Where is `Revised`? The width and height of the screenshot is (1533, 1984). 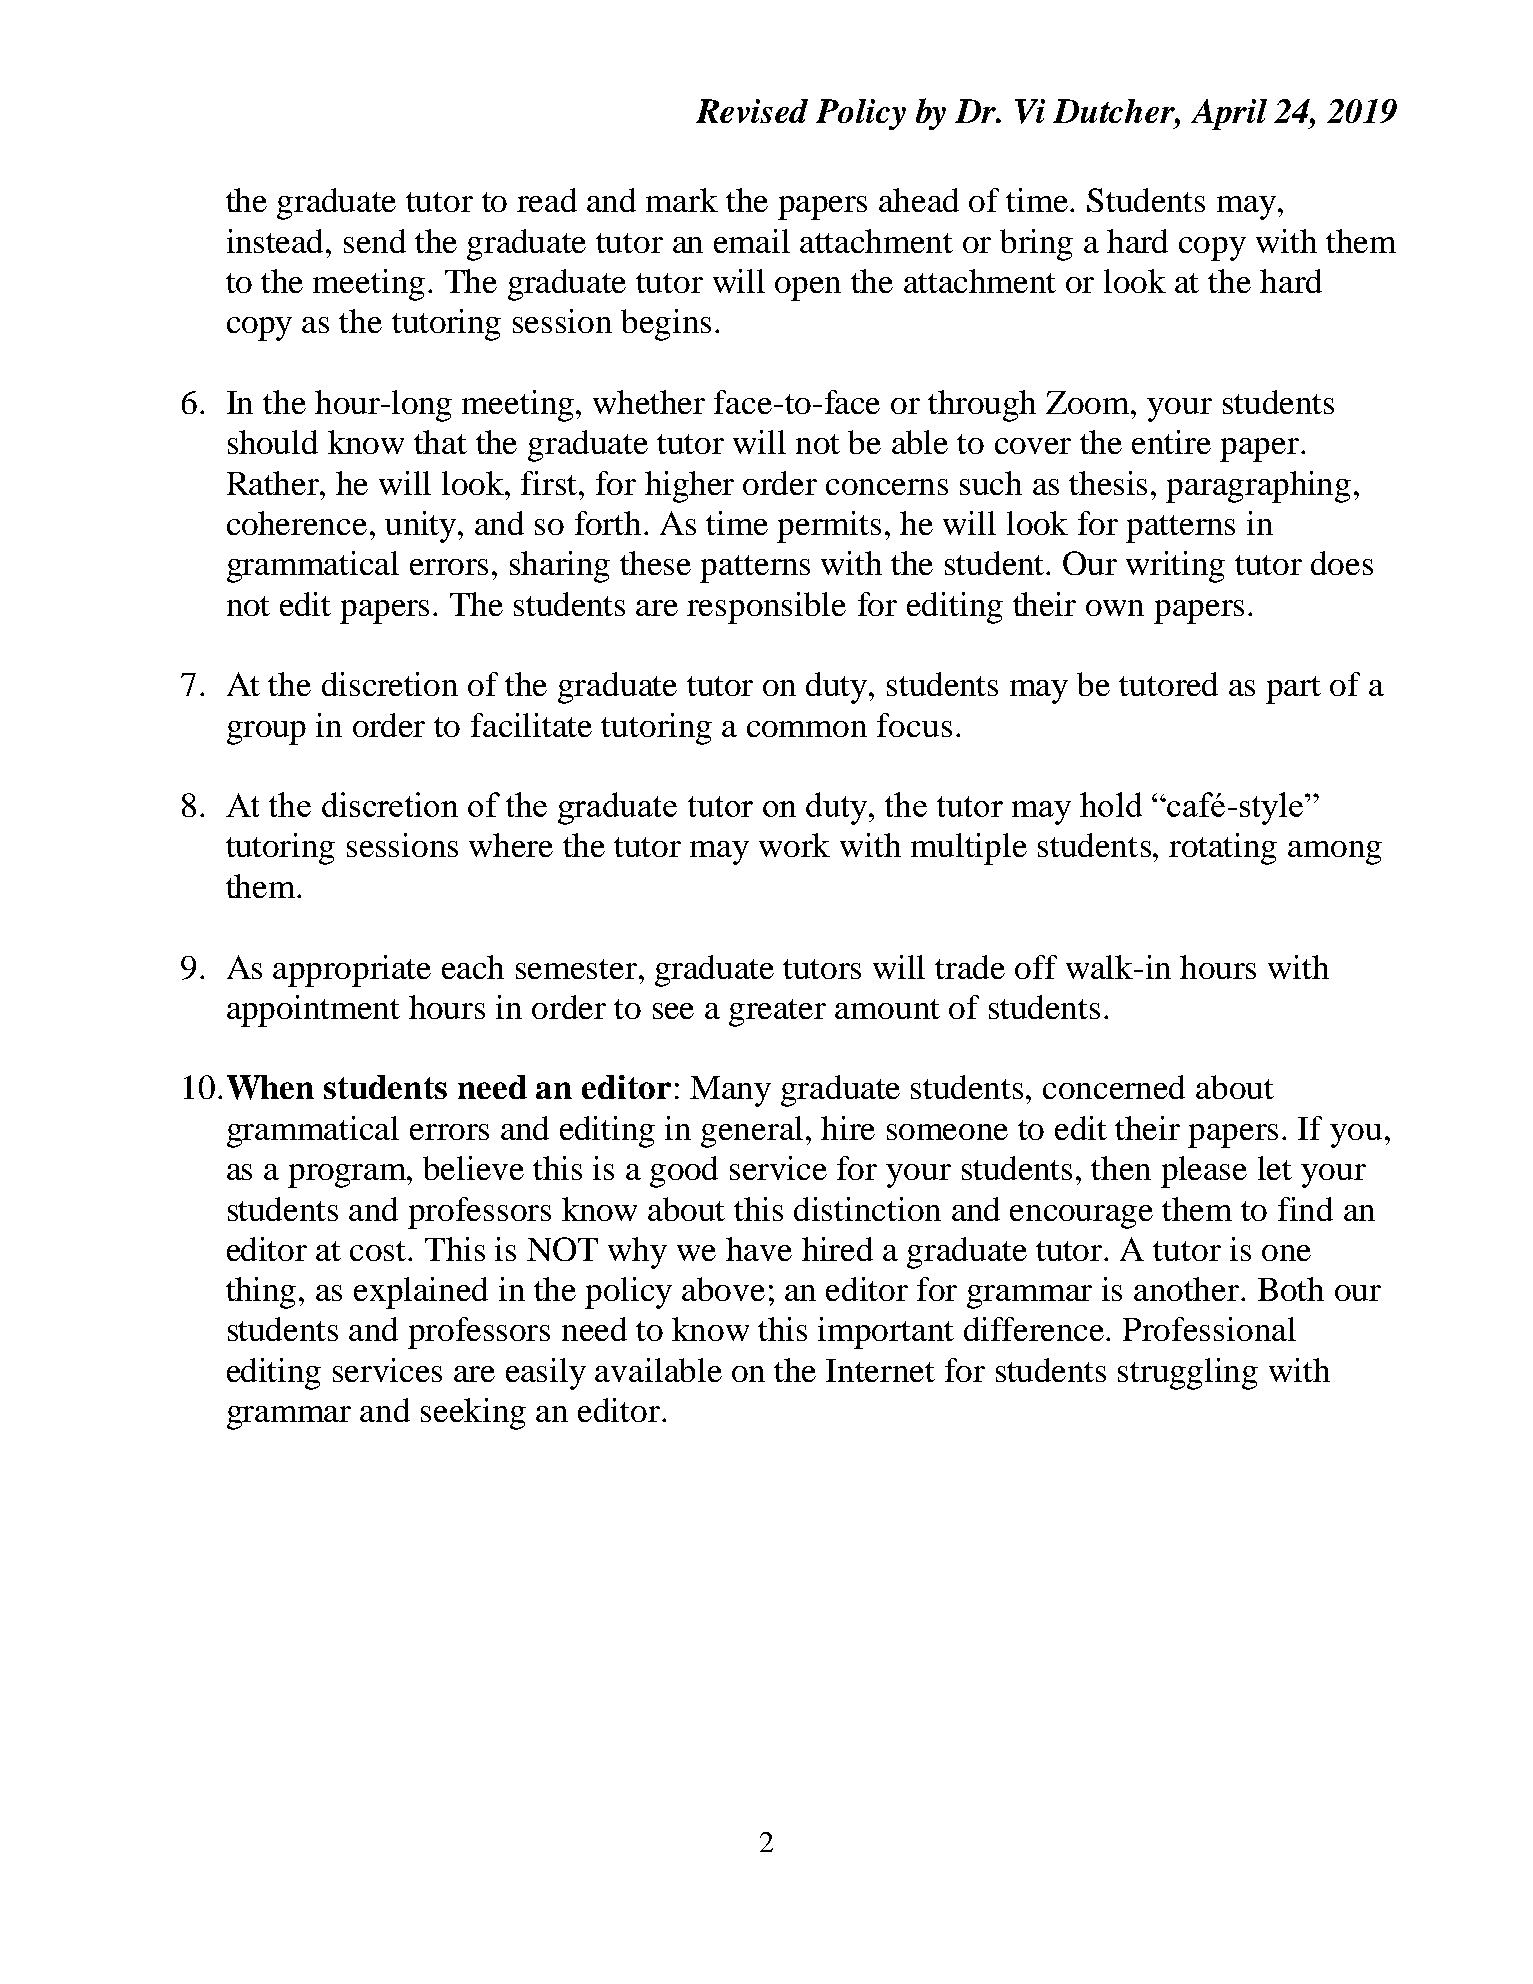
Revised is located at coordinates (752, 111).
